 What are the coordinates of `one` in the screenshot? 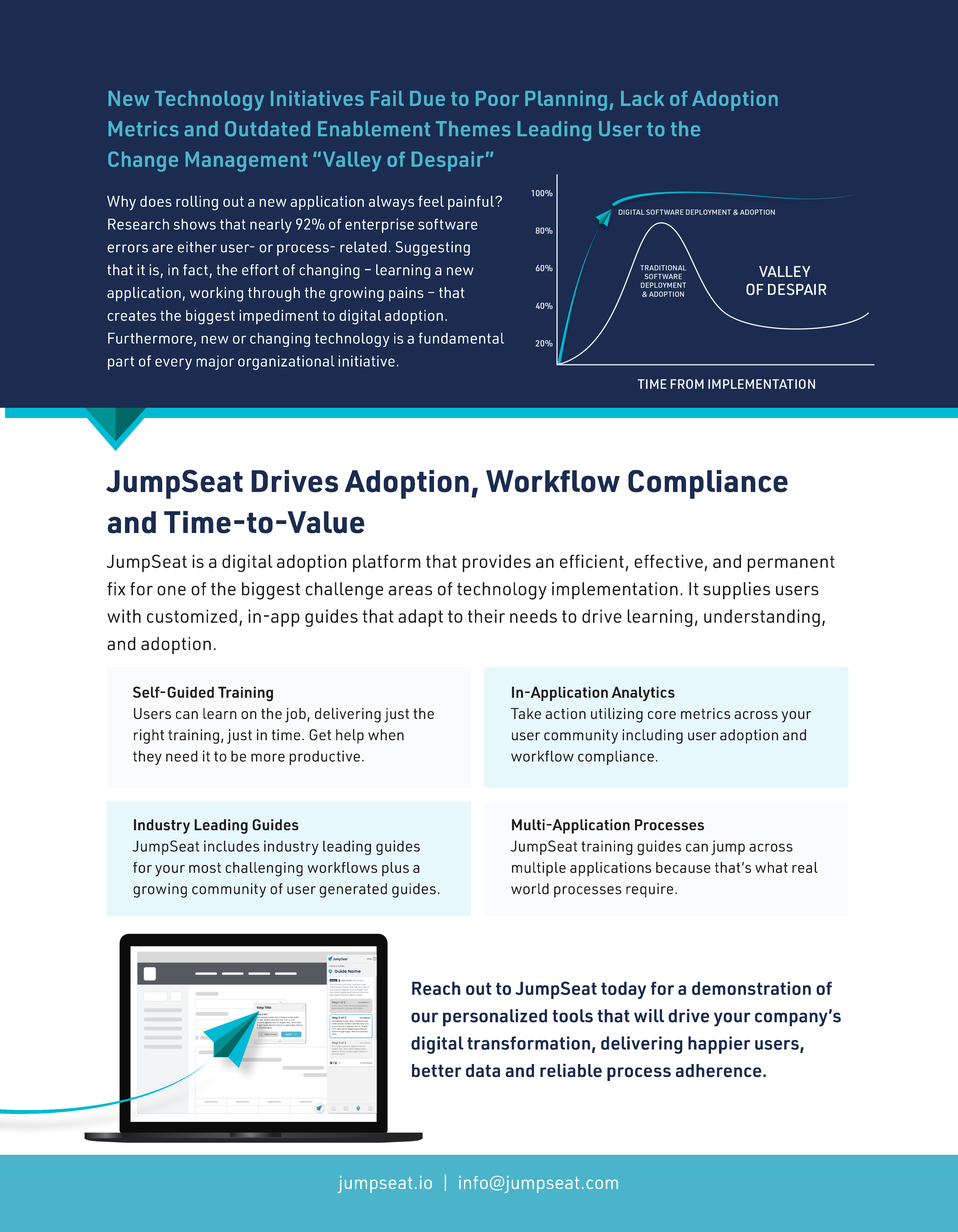 It's located at (171, 590).
